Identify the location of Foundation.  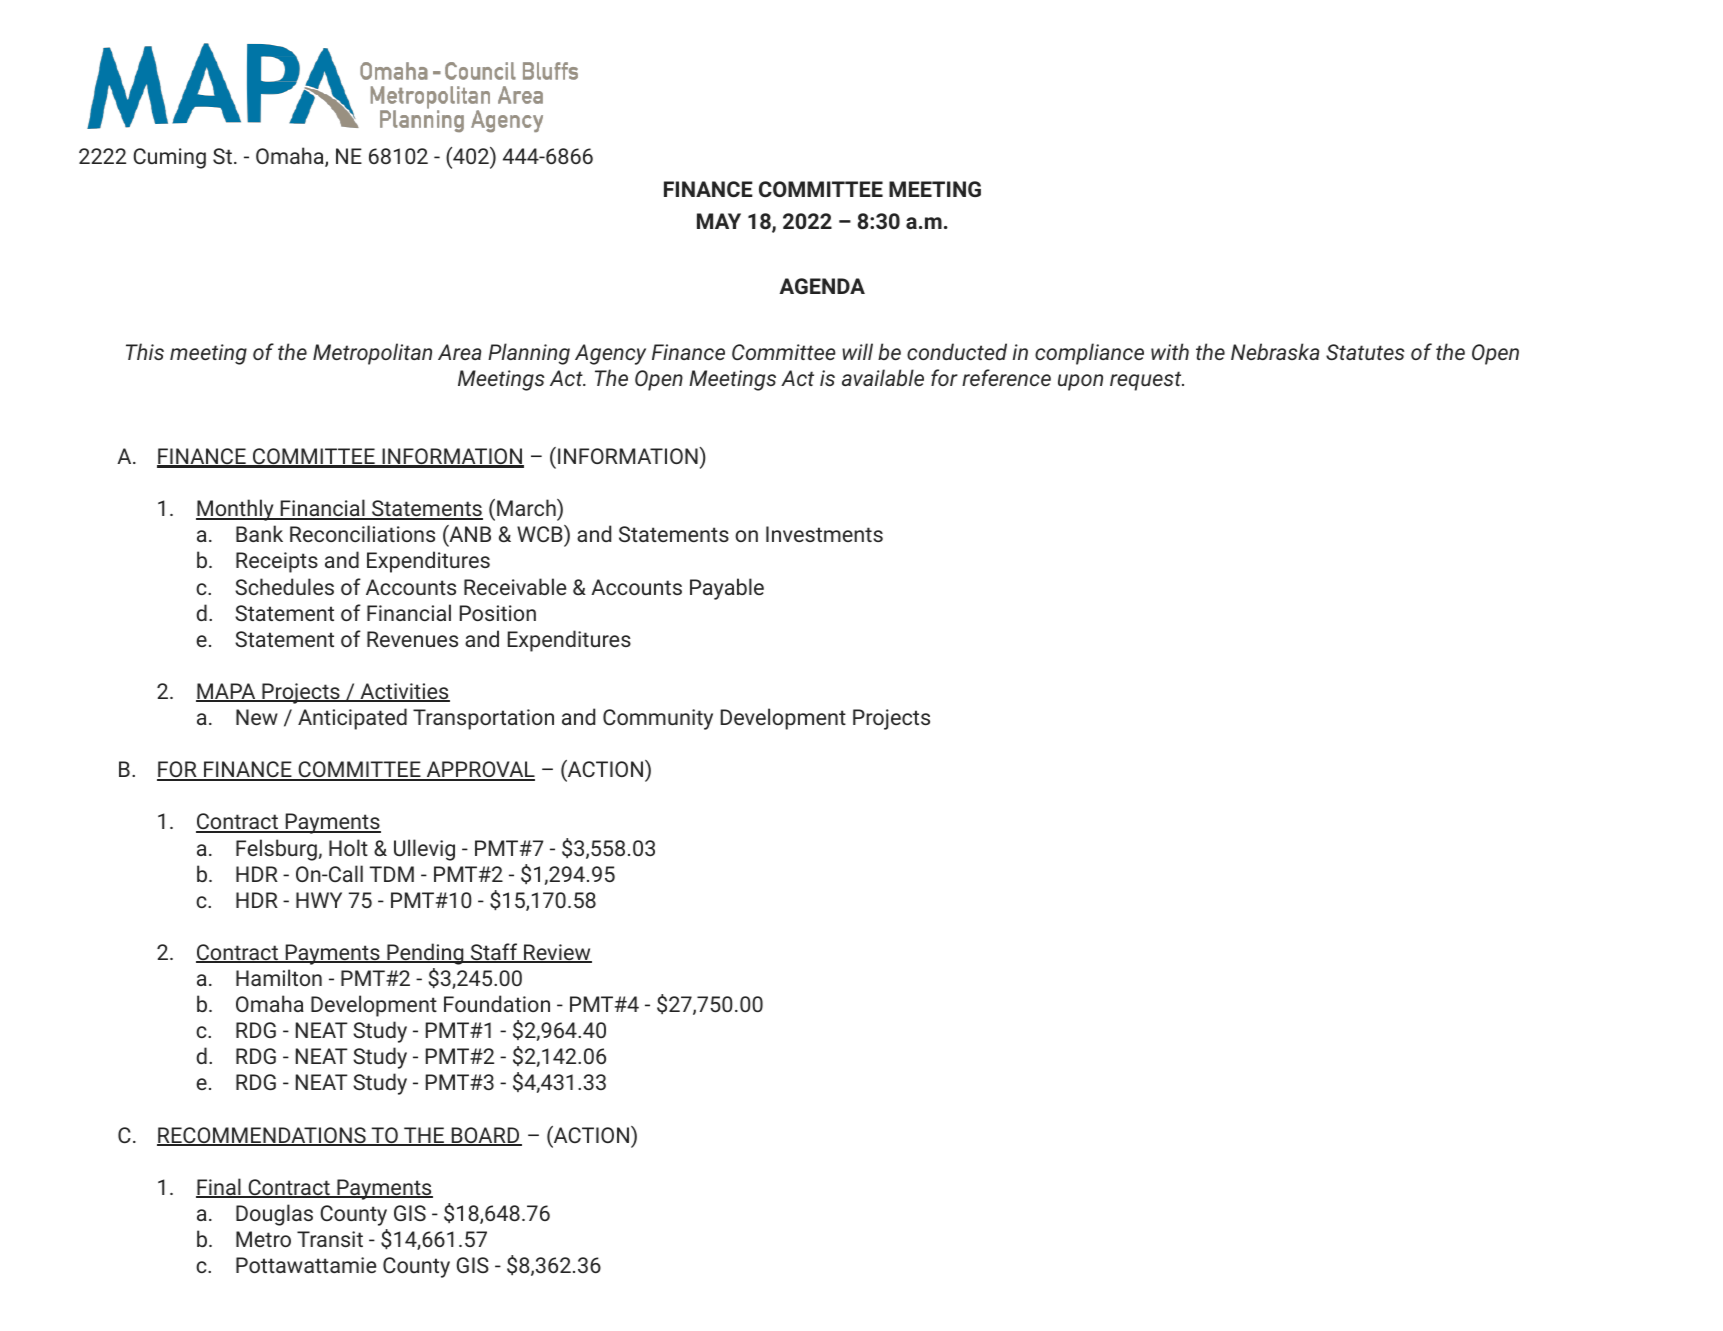
(497, 1003).
